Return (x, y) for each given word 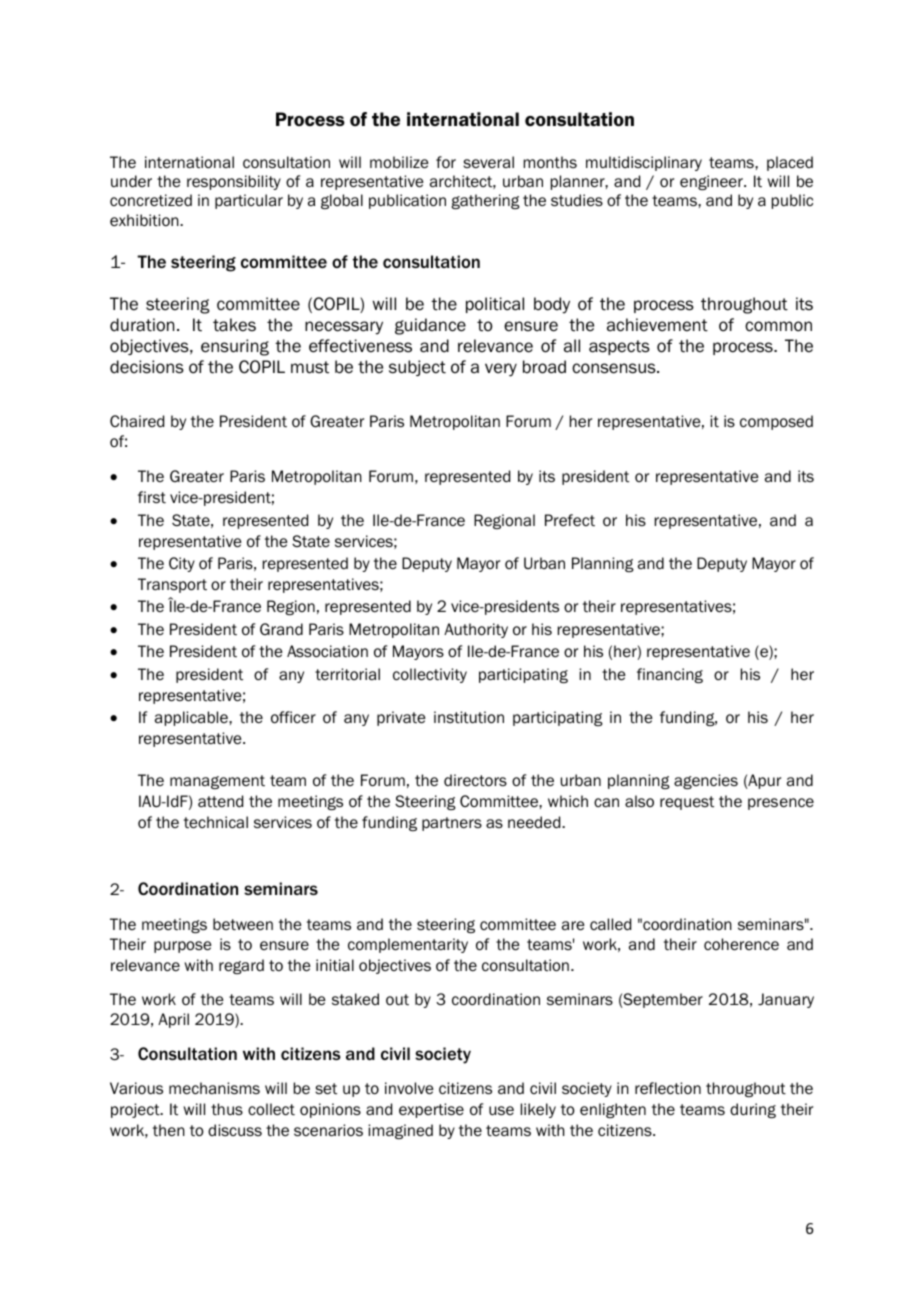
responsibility (234, 182)
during (753, 1110)
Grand (281, 629)
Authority (476, 630)
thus (227, 1109)
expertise (431, 1110)
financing (670, 675)
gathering (485, 201)
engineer (712, 182)
